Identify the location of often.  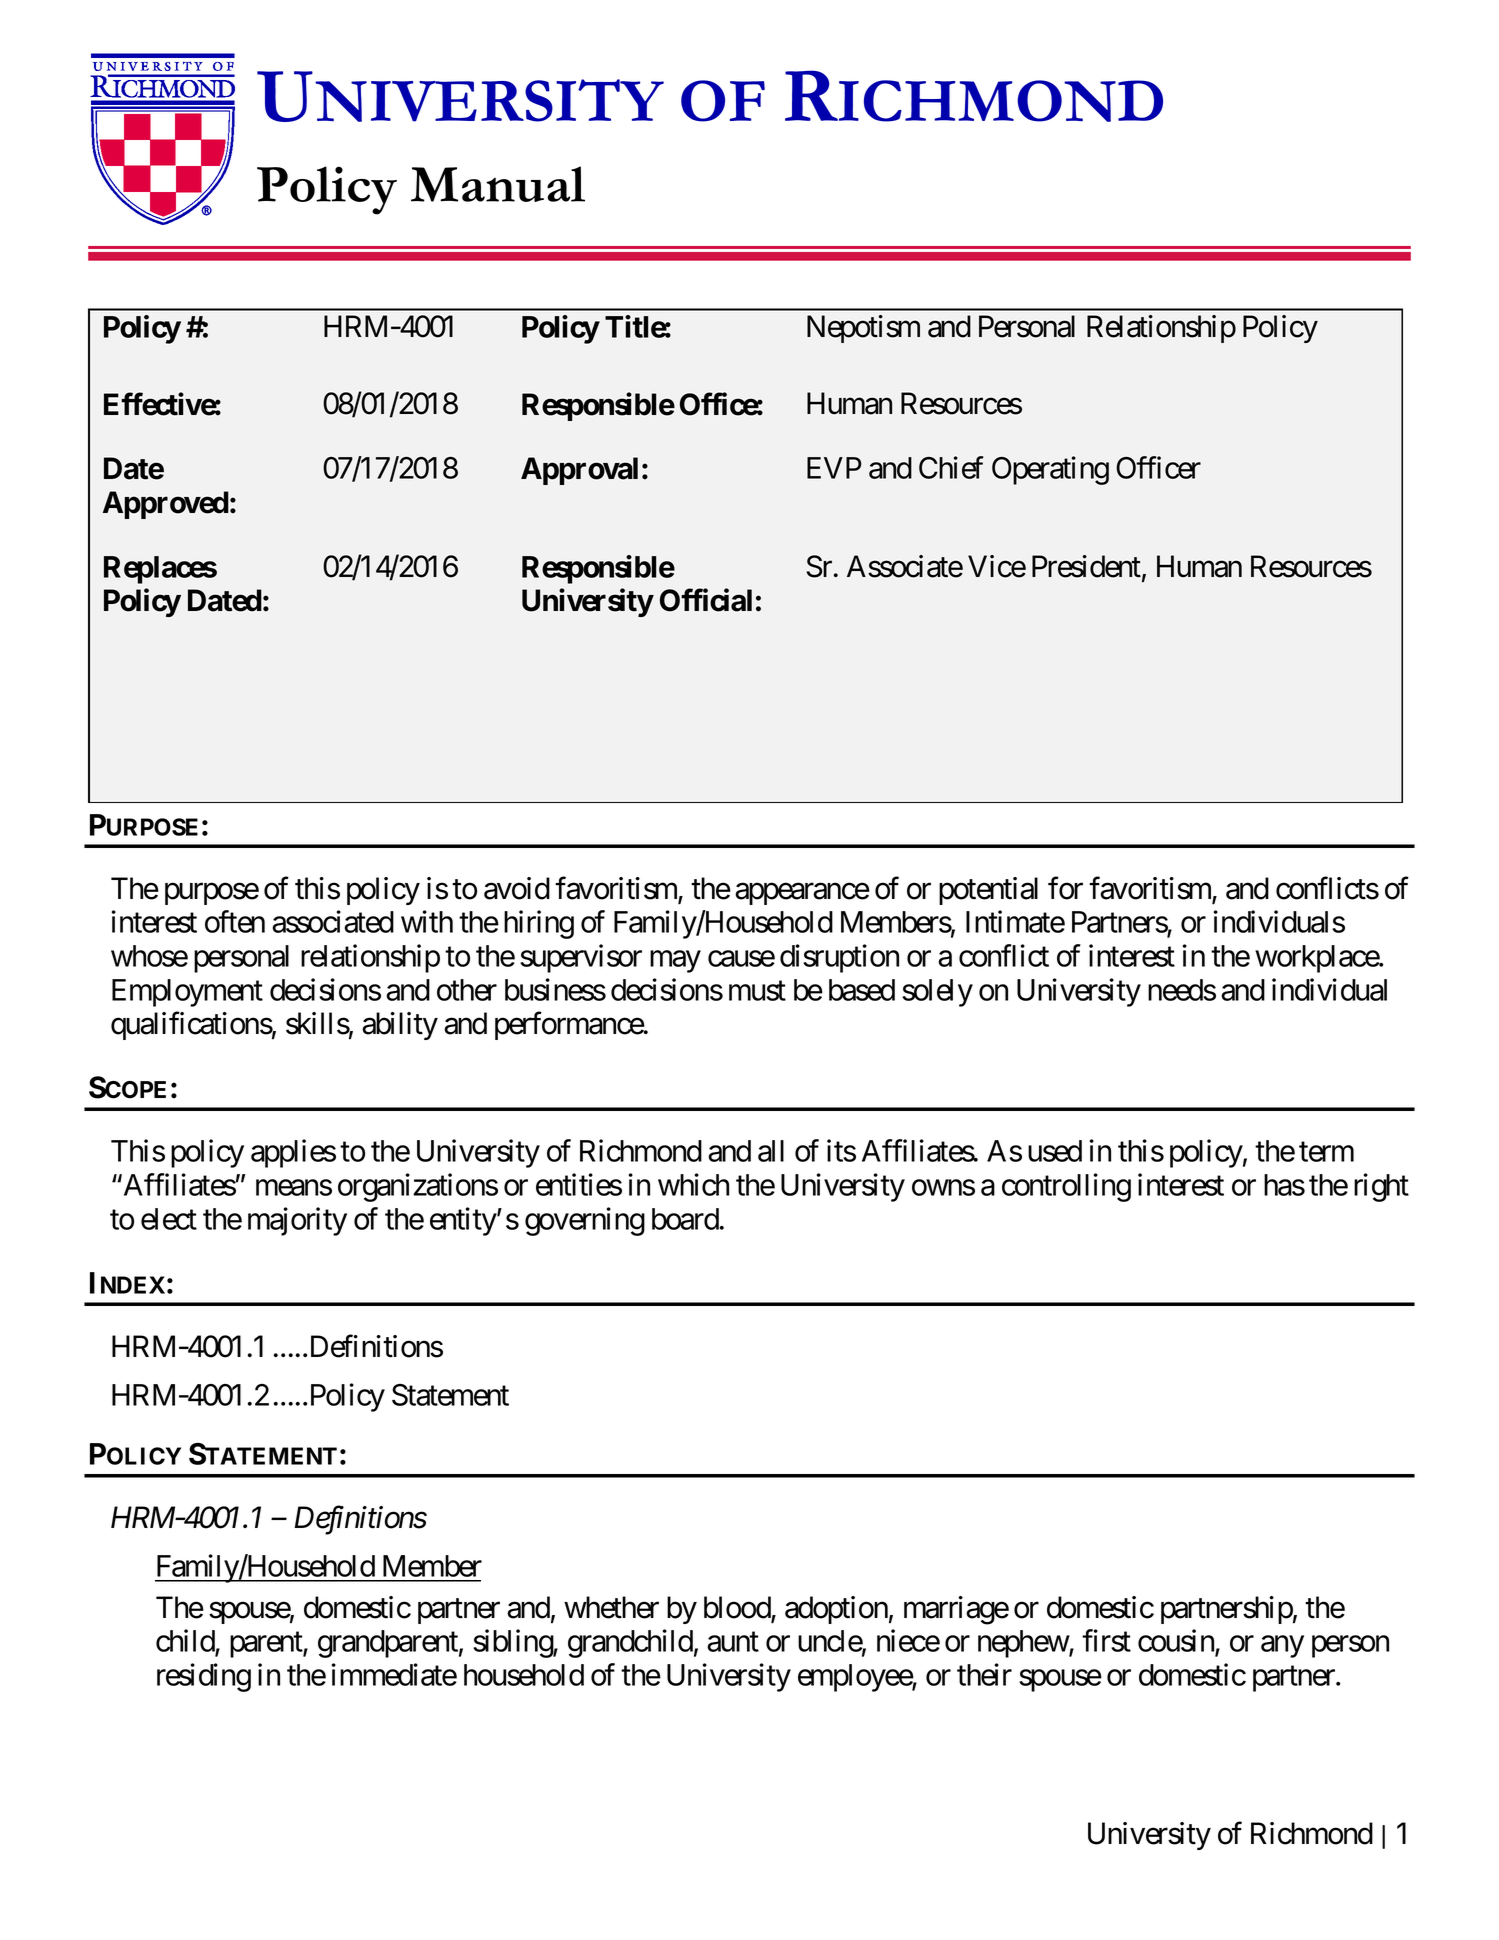
(235, 921).
